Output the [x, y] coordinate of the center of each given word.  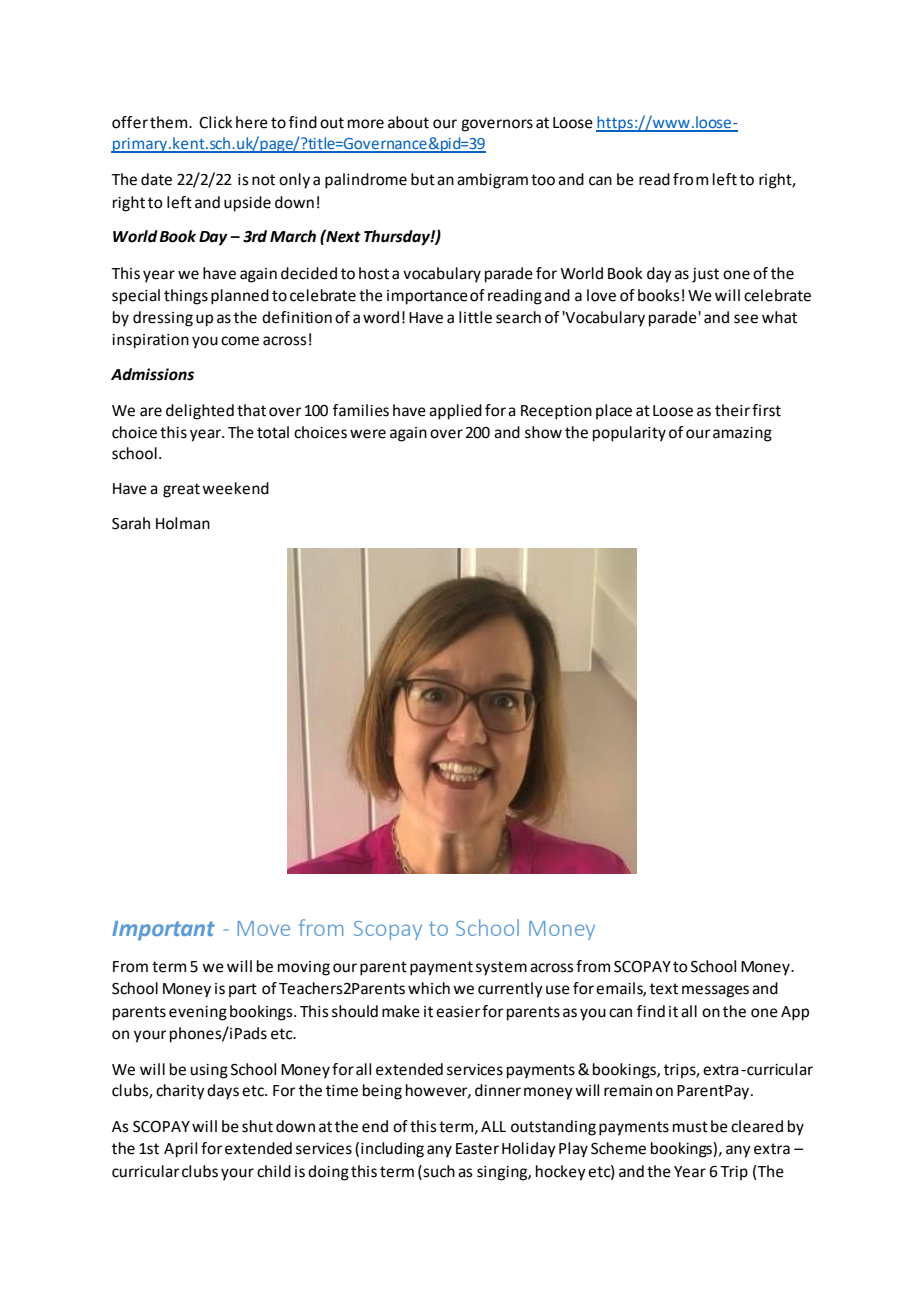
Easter [477, 1149]
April [180, 1150]
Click [216, 122]
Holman [183, 523]
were [368, 434]
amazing [742, 434]
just [705, 275]
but [423, 179]
